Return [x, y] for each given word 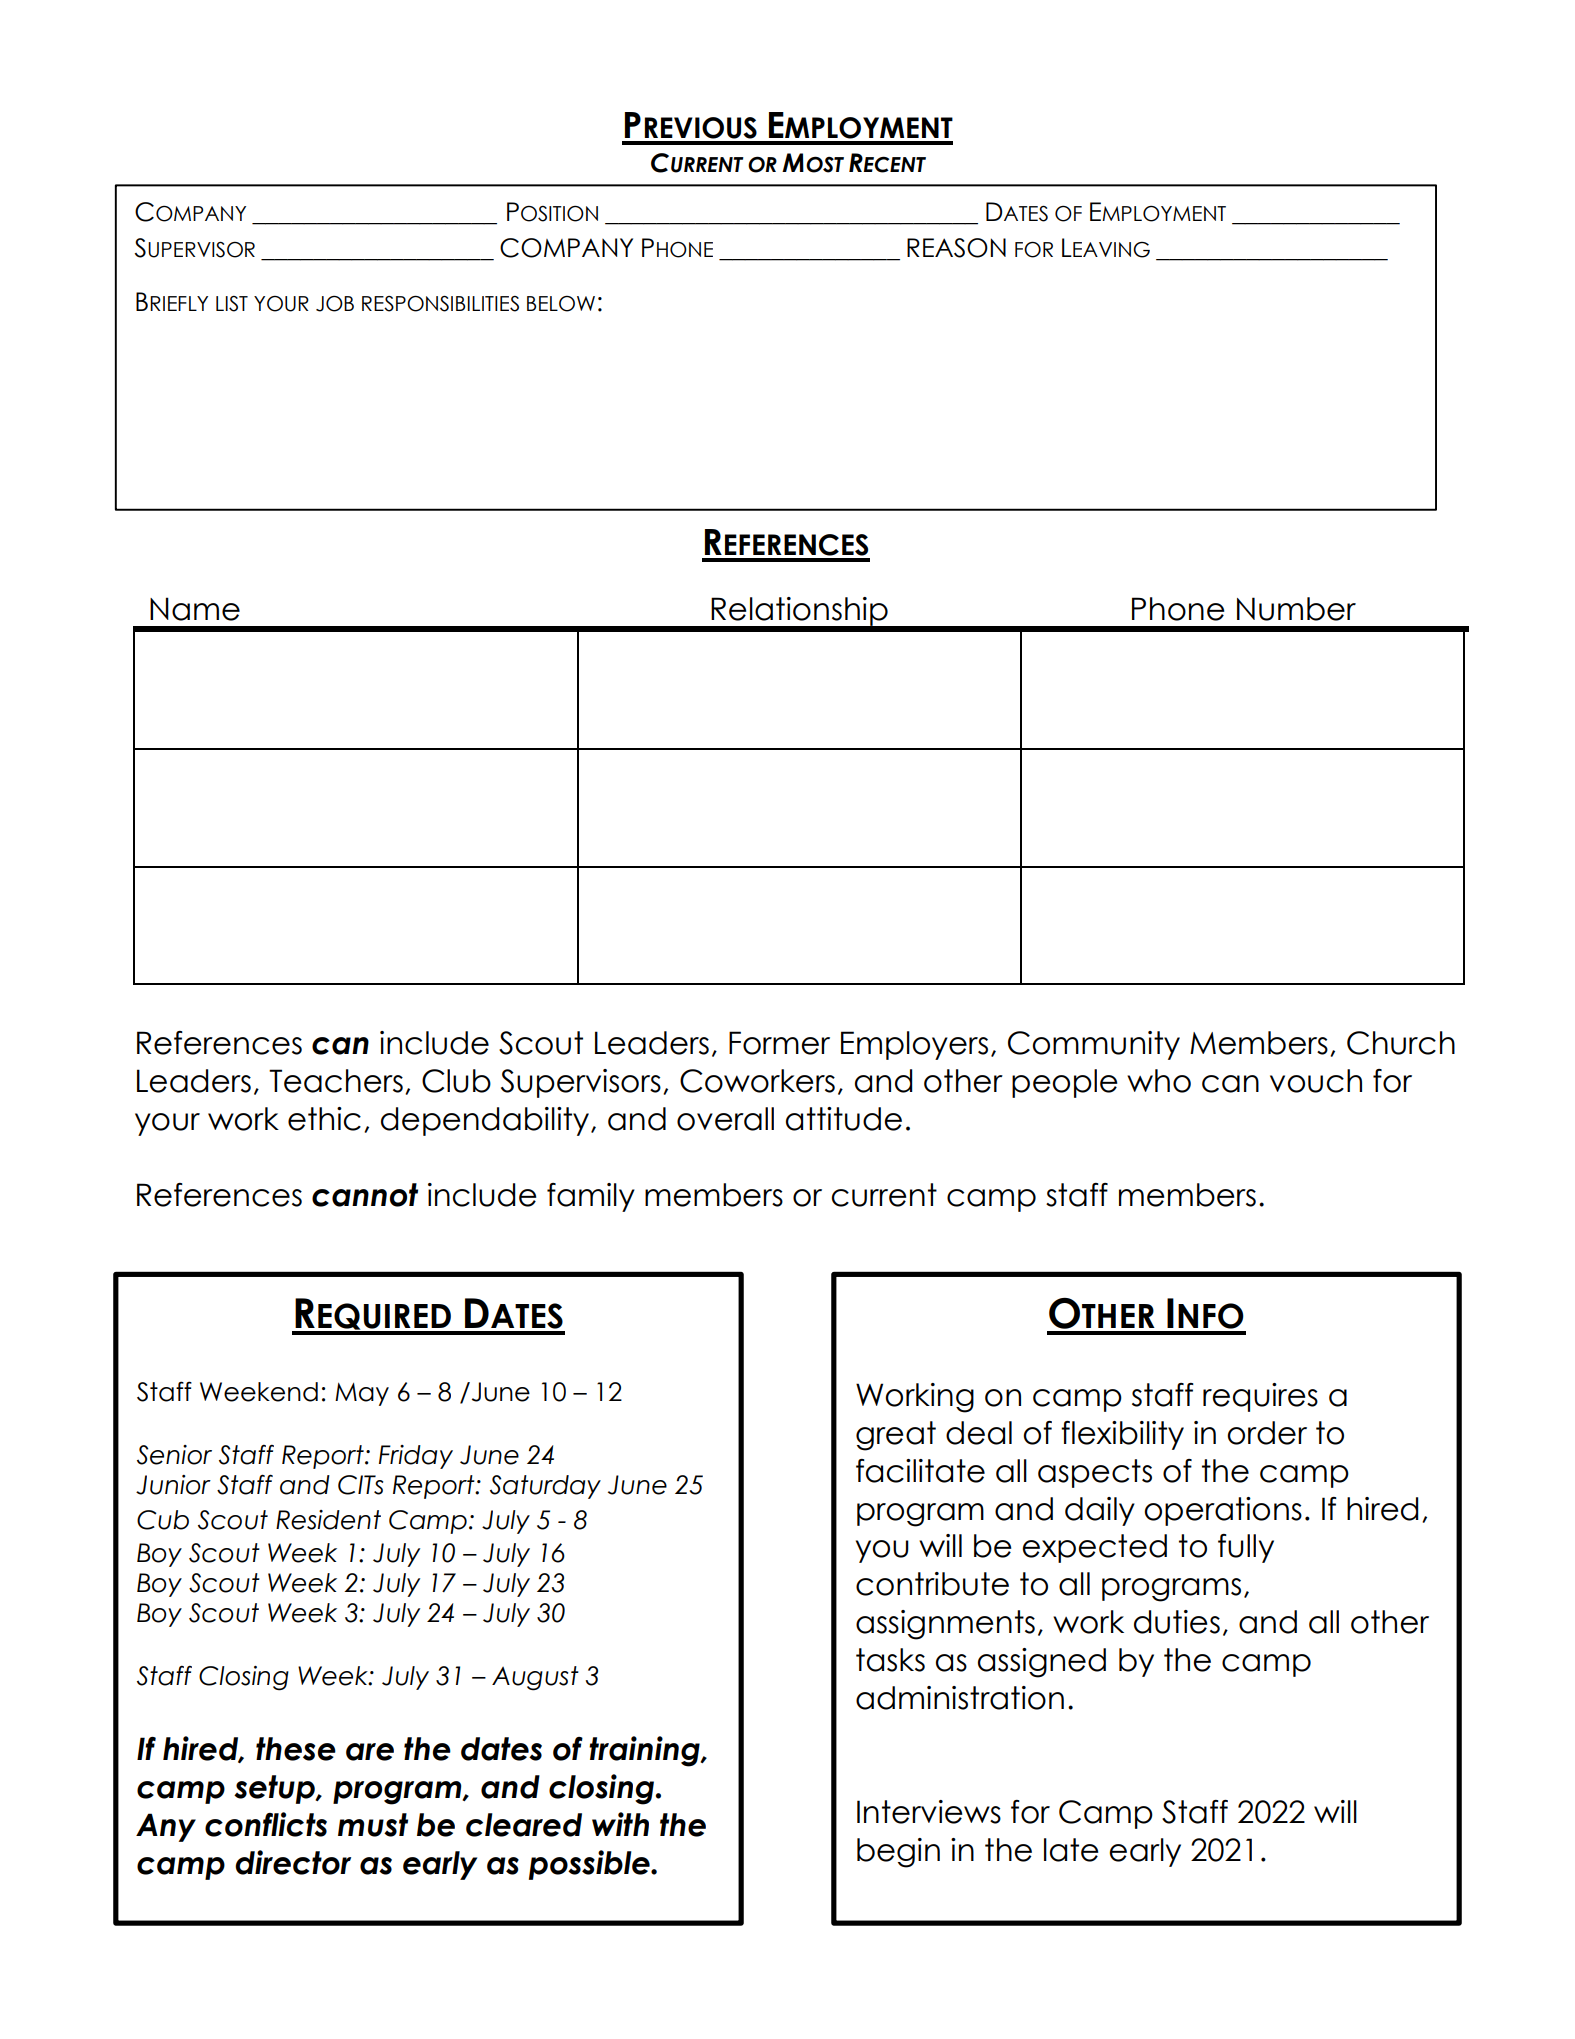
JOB [335, 303]
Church [1401, 1043]
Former [779, 1043]
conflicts [266, 1824]
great [896, 1436]
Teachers [336, 1081]
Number [1296, 609]
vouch [1316, 1081]
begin [898, 1853]
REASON [956, 248]
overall [725, 1119]
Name [195, 609]
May [362, 1394]
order [1267, 1433]
